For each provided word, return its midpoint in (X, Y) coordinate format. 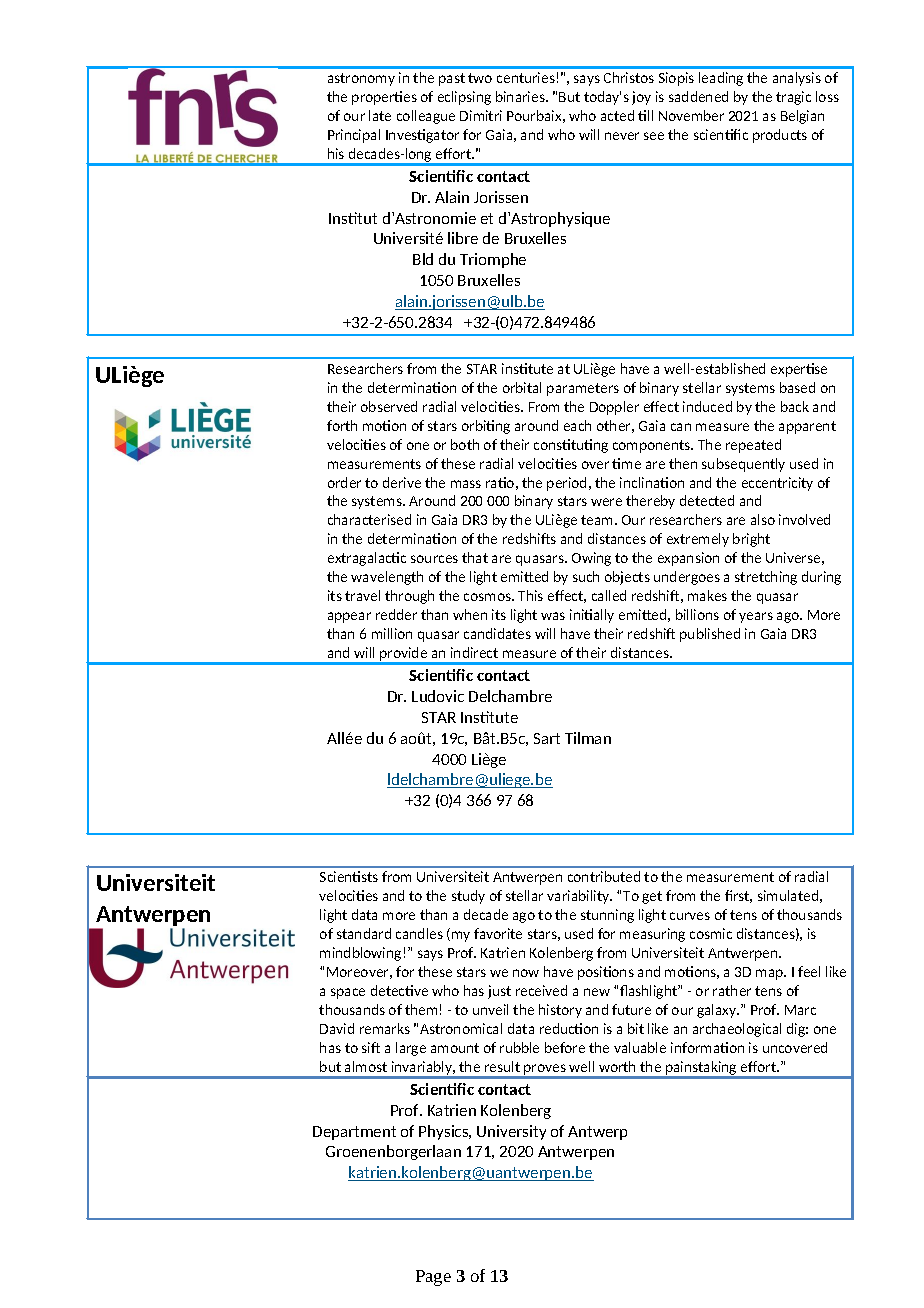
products (780, 136)
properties (384, 98)
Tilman (588, 738)
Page (433, 1278)
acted (617, 115)
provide (404, 655)
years (756, 617)
